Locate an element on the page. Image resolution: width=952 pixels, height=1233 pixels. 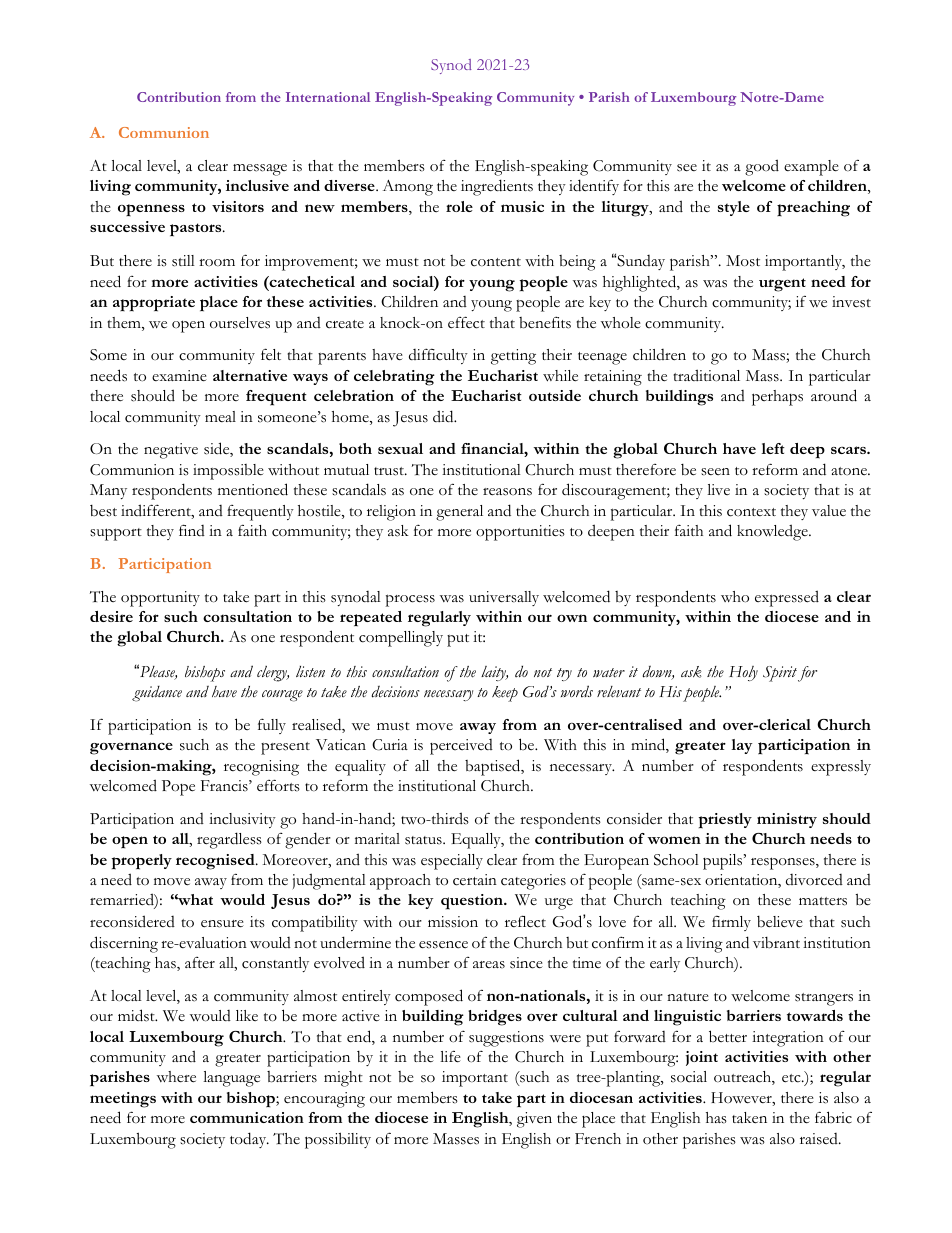
message is located at coordinates (260, 170).
